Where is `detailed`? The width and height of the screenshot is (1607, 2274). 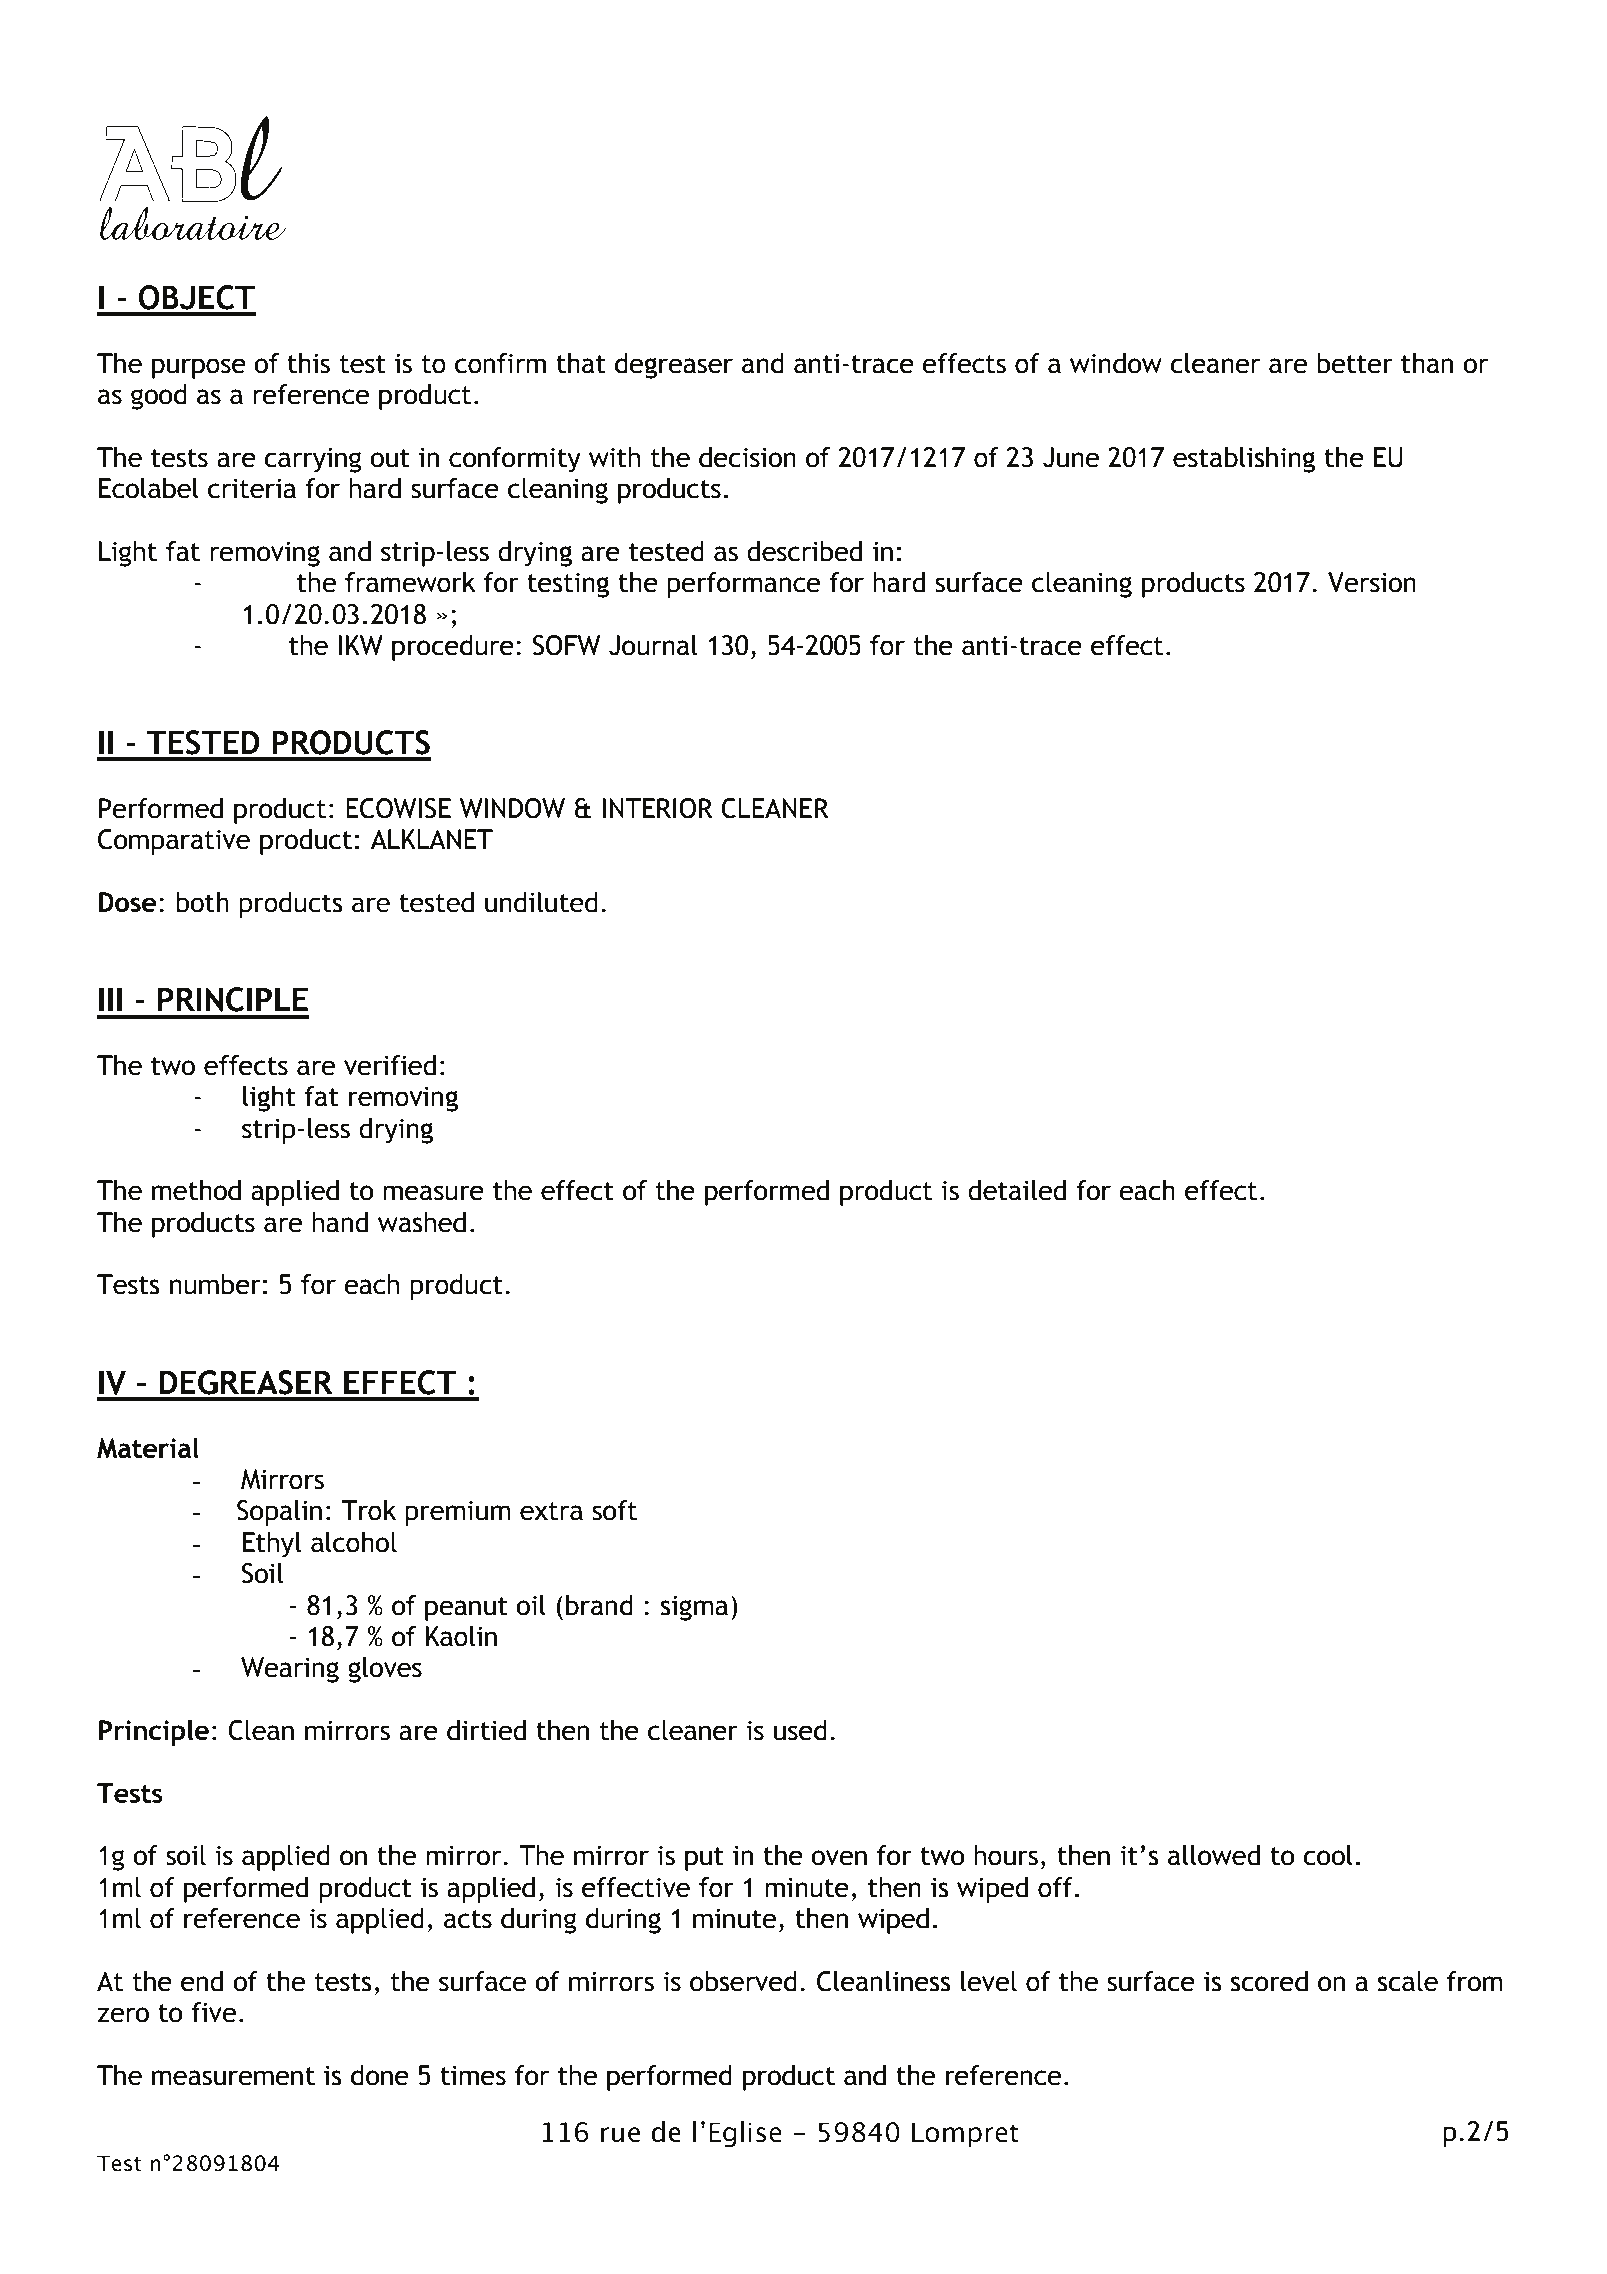 detailed is located at coordinates (1017, 1190).
